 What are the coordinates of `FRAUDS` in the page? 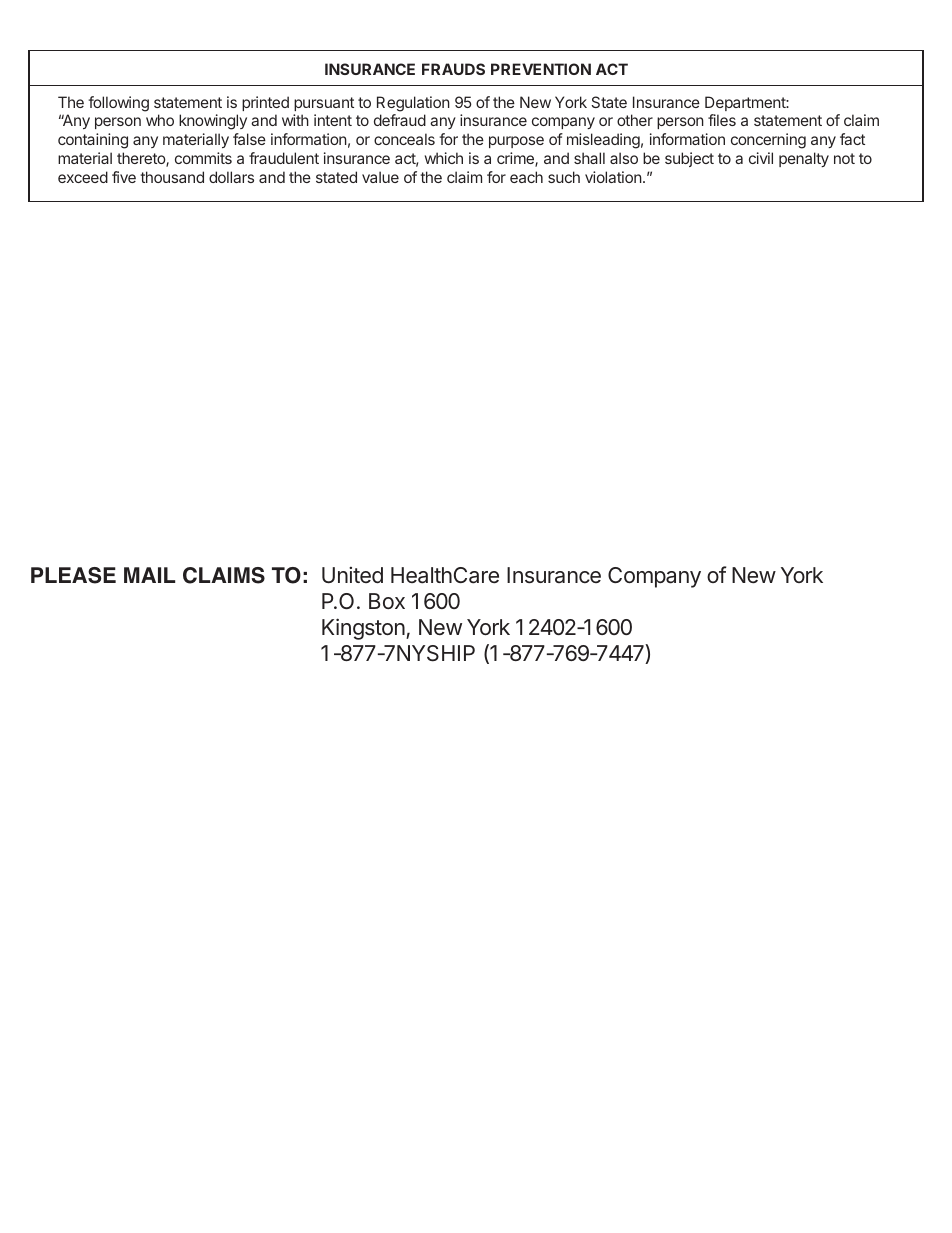 It's located at (453, 69).
